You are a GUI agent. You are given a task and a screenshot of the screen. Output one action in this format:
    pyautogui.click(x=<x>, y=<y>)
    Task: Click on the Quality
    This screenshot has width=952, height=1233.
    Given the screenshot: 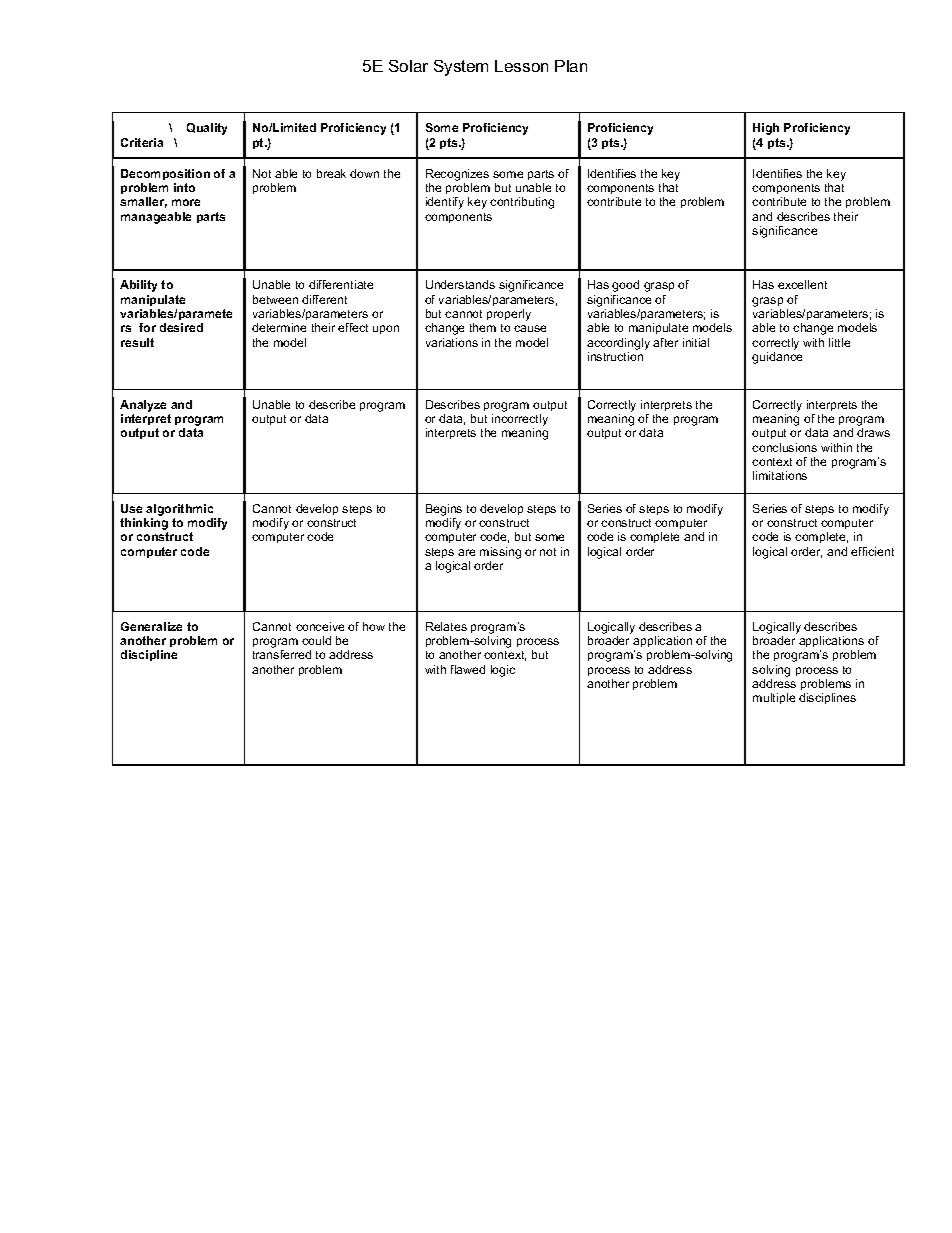 What is the action you would take?
    pyautogui.click(x=207, y=129)
